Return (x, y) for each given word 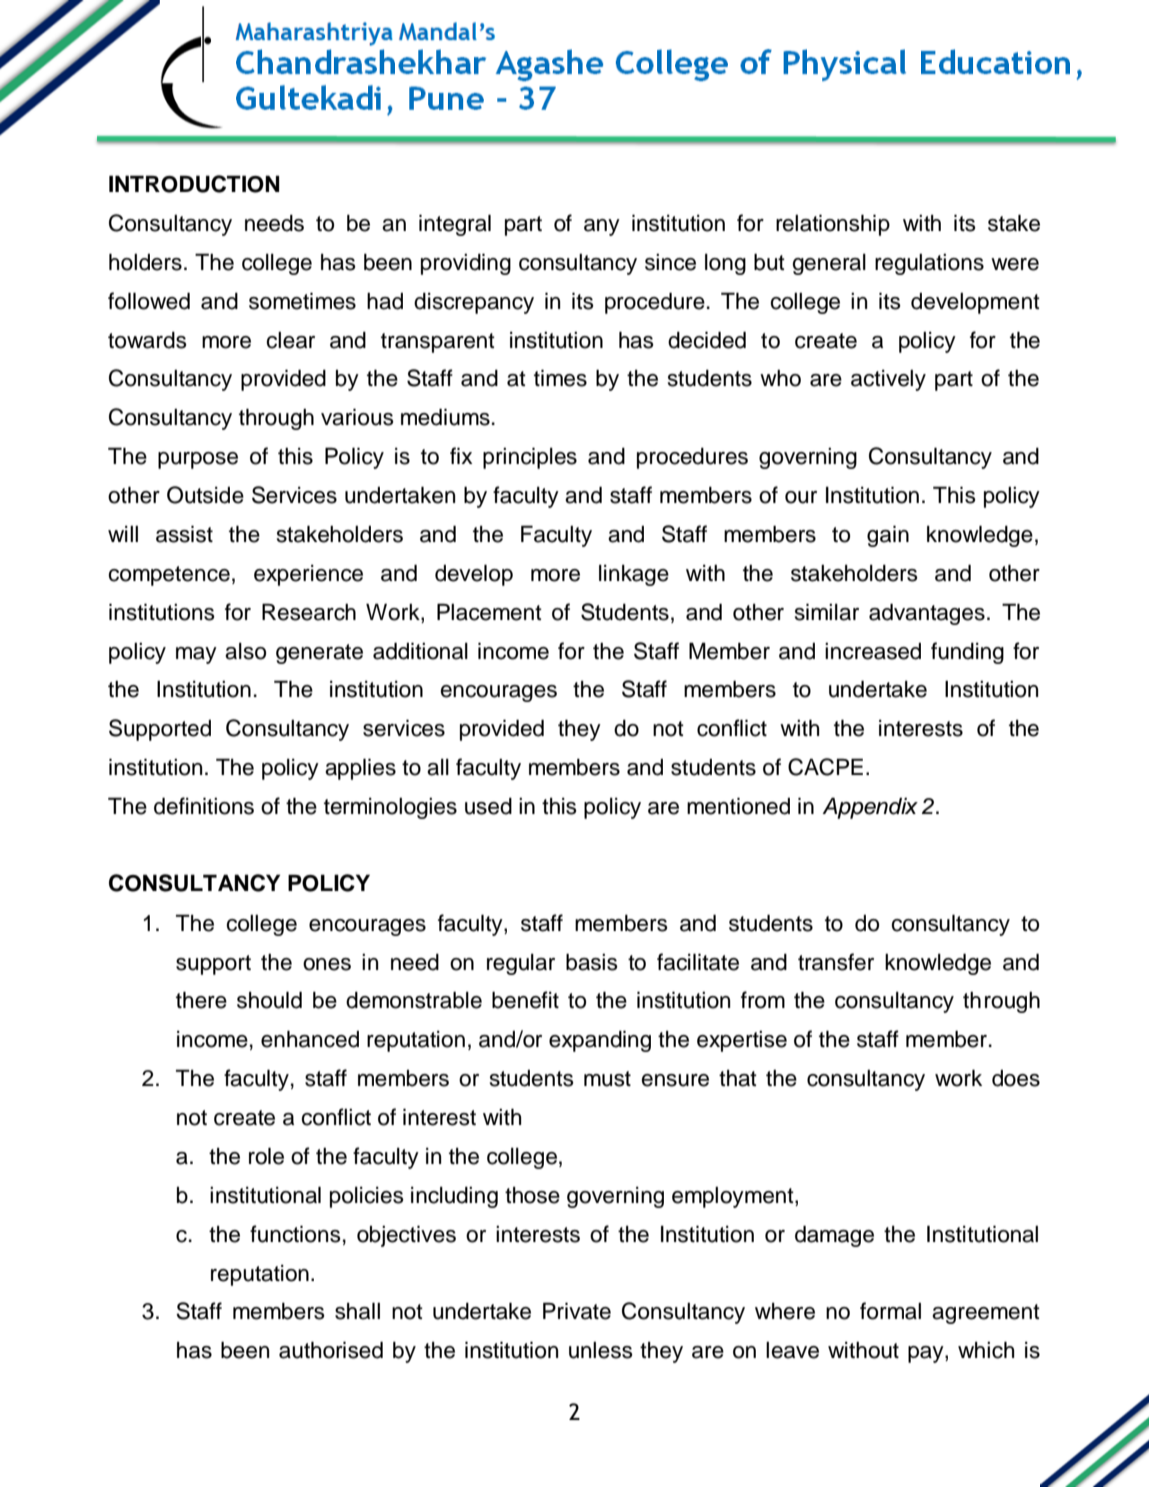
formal (890, 1311)
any (602, 227)
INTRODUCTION (194, 184)
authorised (331, 1350)
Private (577, 1311)
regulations (929, 264)
